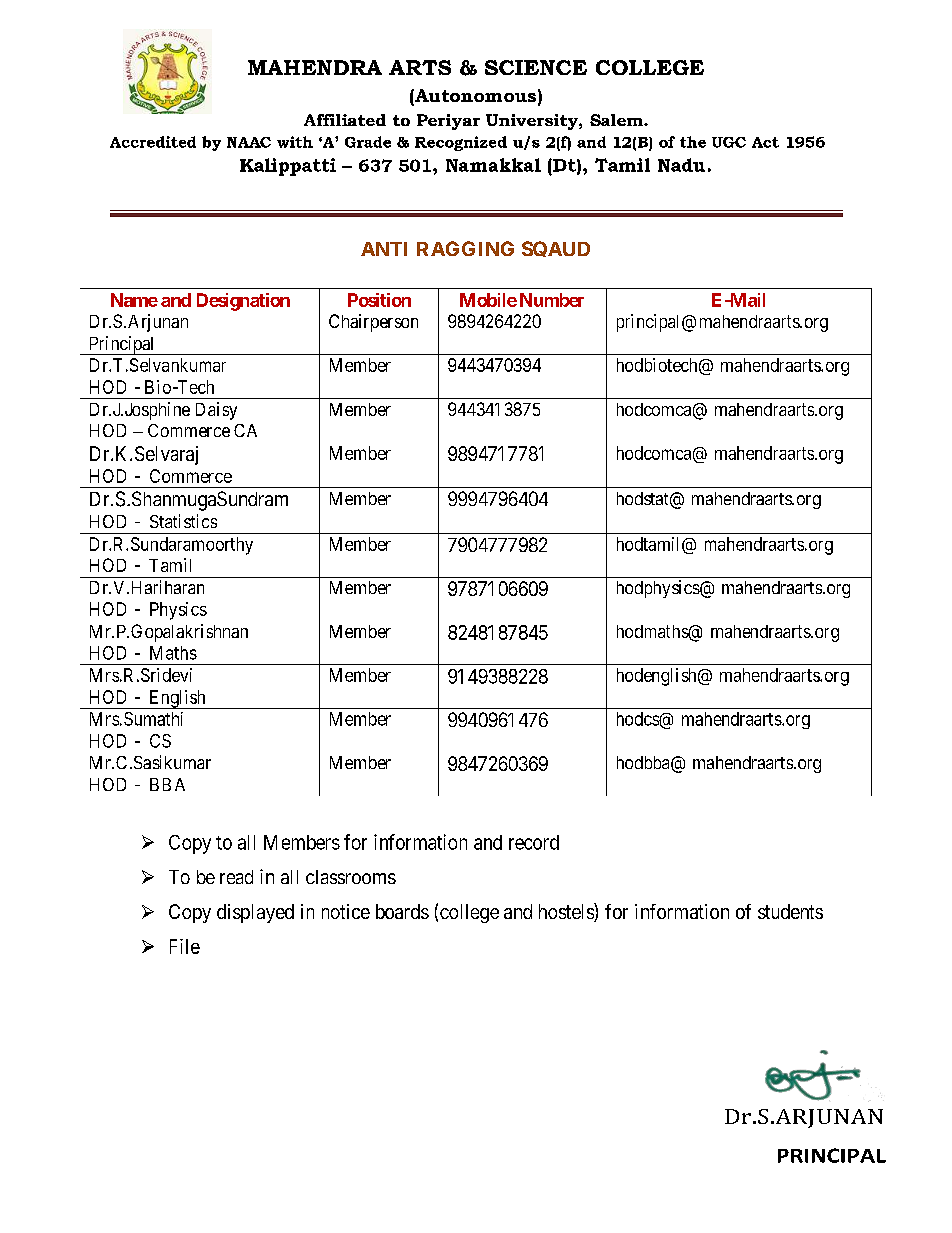 The width and height of the screenshot is (952, 1233). Describe the element at coordinates (461, 143) in the screenshot. I see `Recognized` at that location.
